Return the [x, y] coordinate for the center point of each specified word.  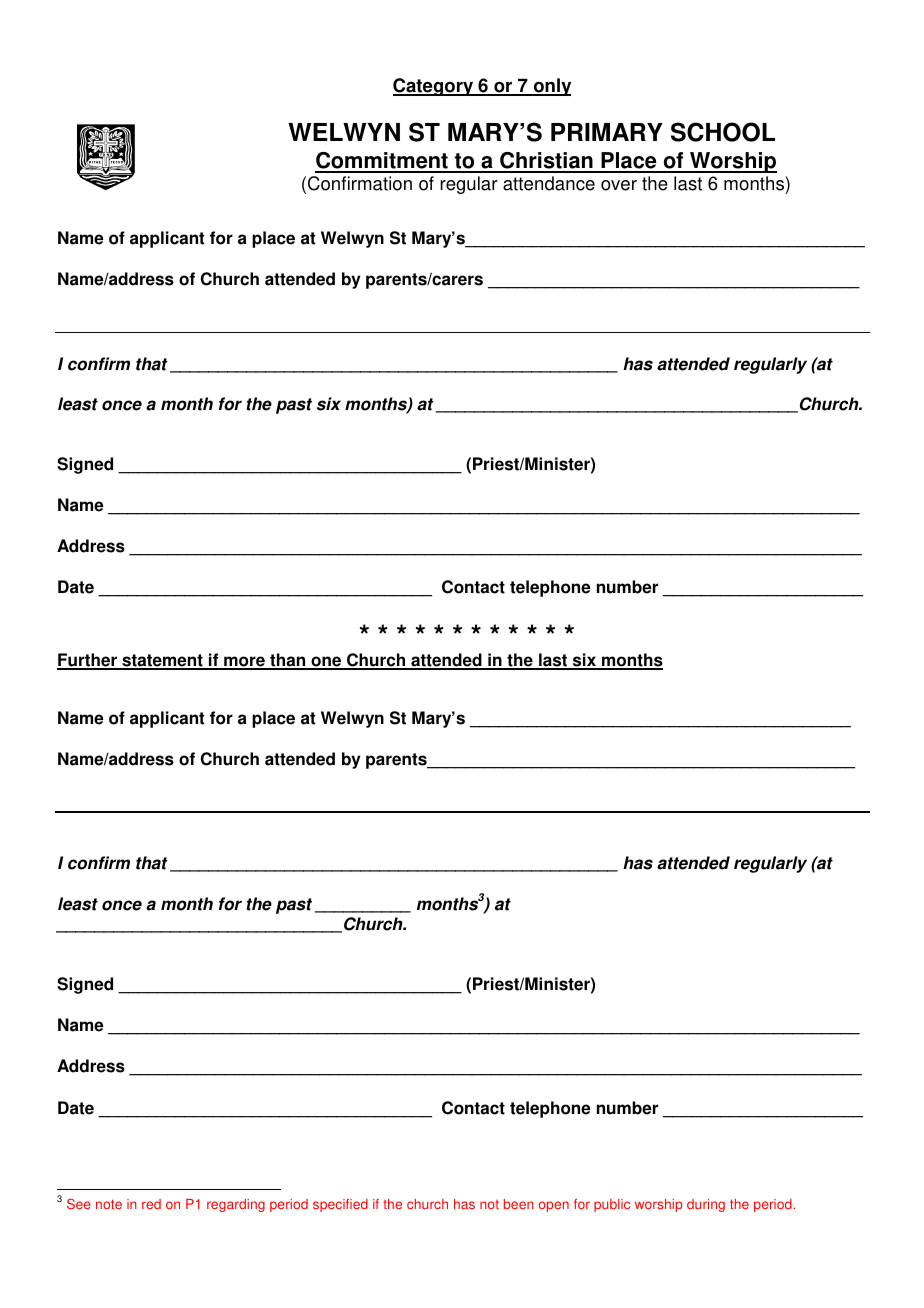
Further [88, 661]
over [619, 185]
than [288, 661]
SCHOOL [723, 132]
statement [162, 661]
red [151, 1204]
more [244, 662]
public [612, 1205]
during [706, 1205]
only [551, 87]
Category [434, 87]
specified [340, 1205]
